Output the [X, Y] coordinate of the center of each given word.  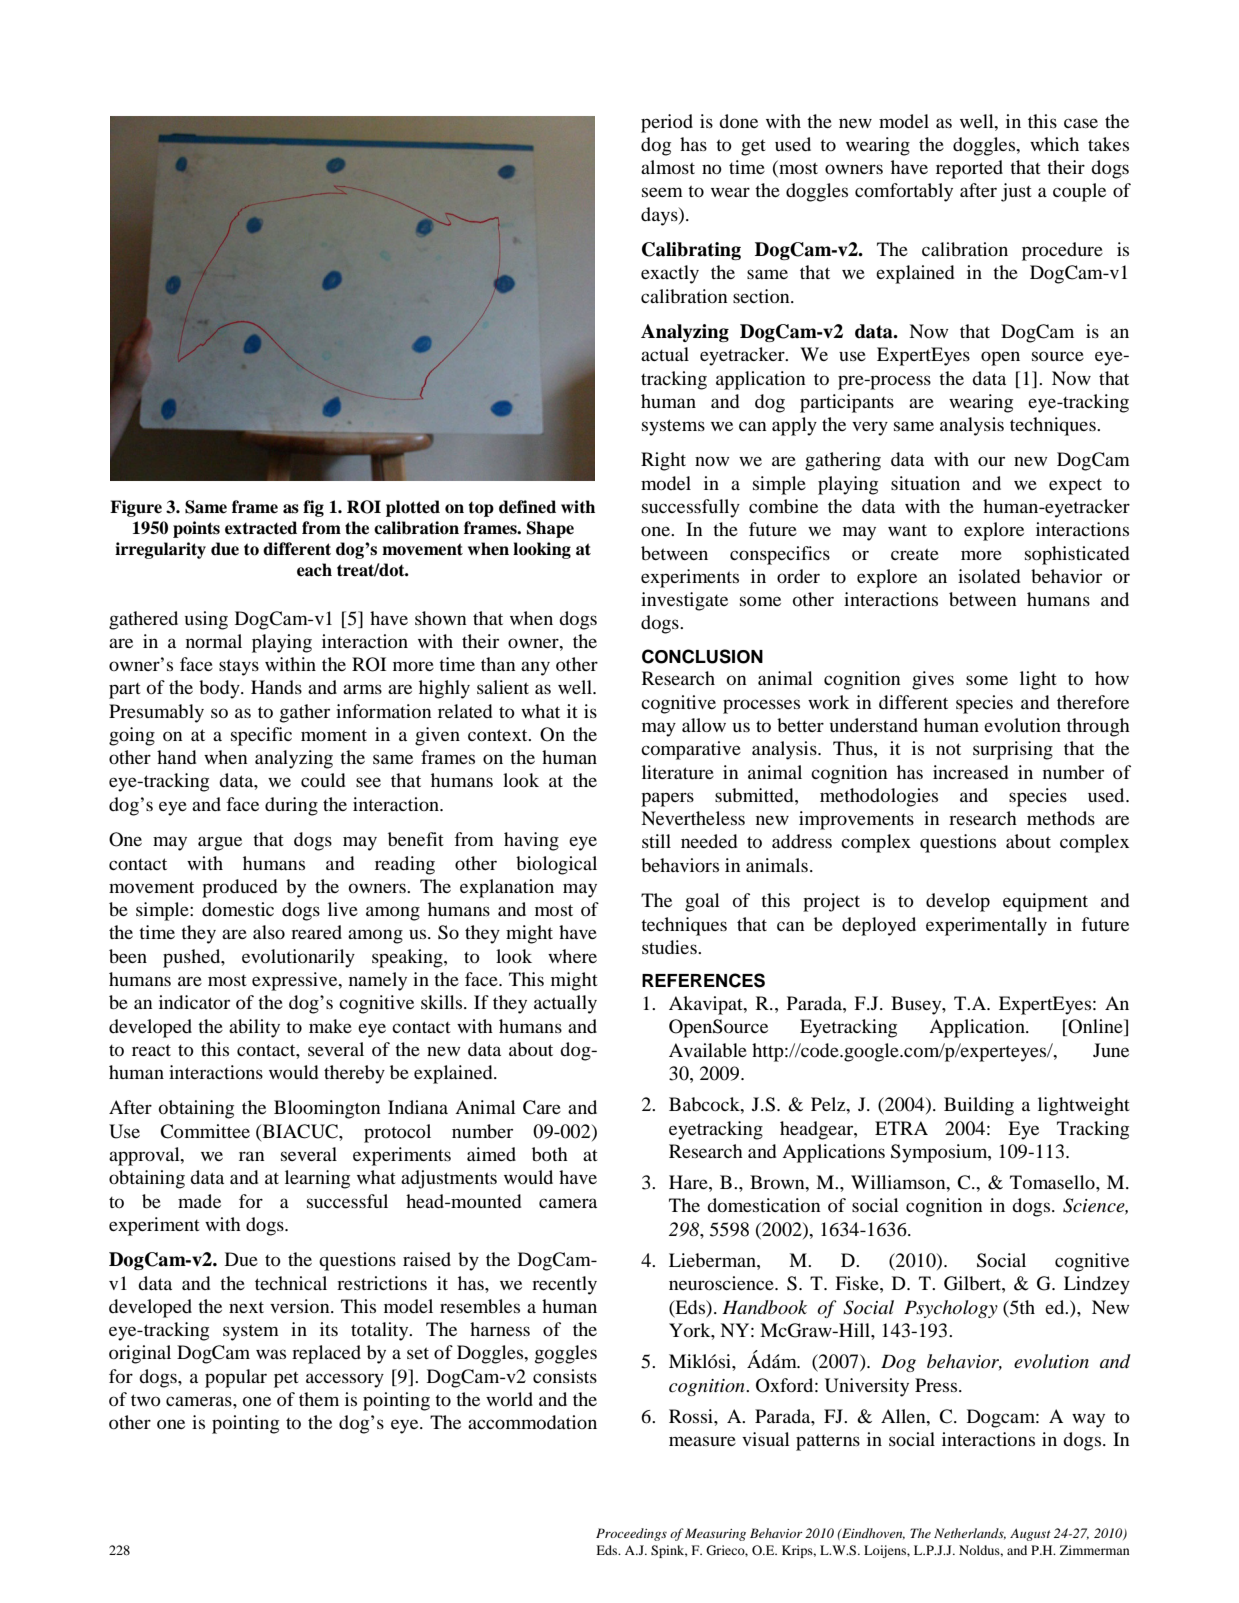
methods [1061, 818]
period [667, 123]
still [656, 841]
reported [969, 169]
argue [220, 843]
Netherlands [970, 1534]
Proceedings [631, 1534]
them [319, 1399]
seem [662, 192]
